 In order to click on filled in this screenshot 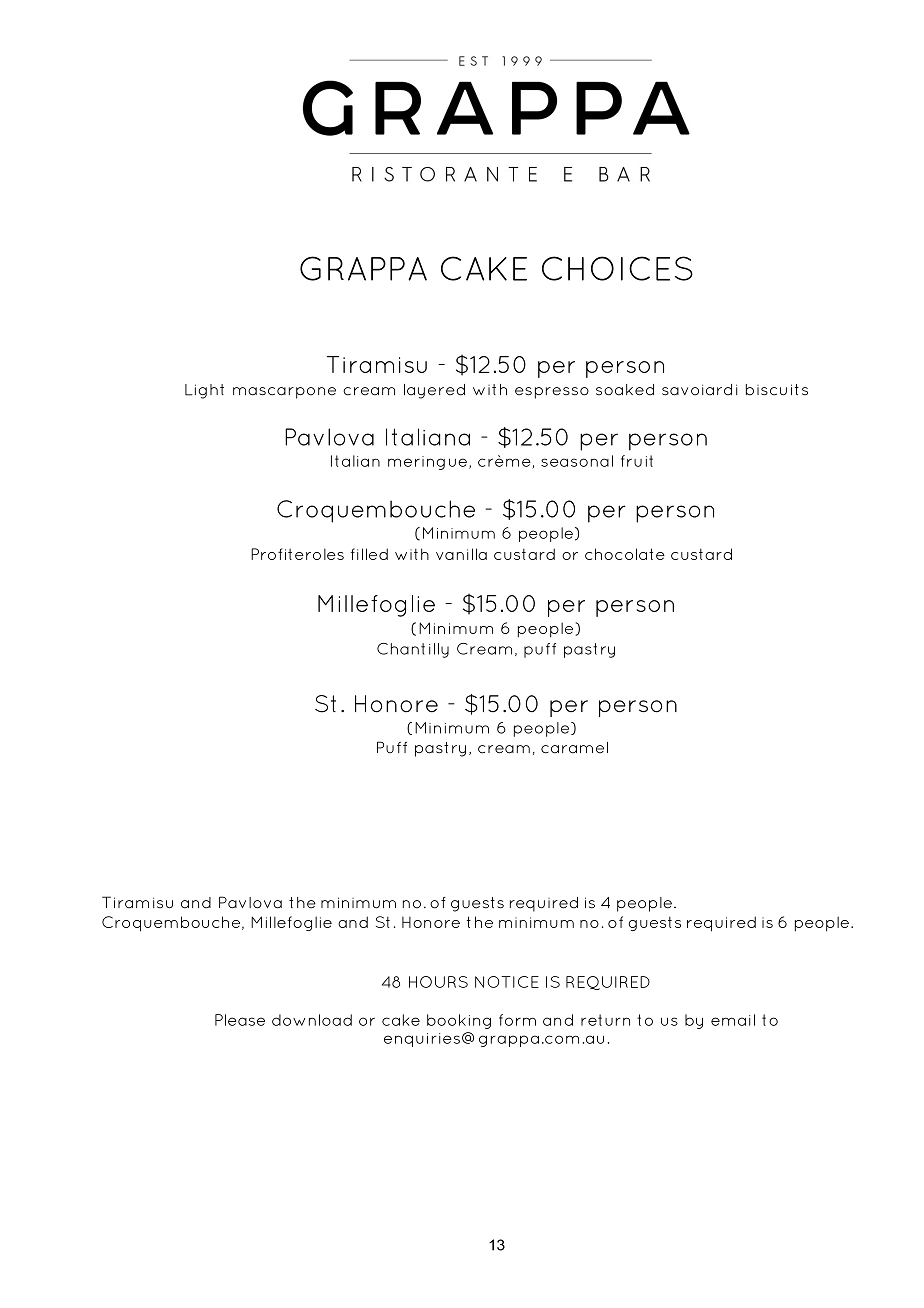, I will do `click(369, 554)`.
